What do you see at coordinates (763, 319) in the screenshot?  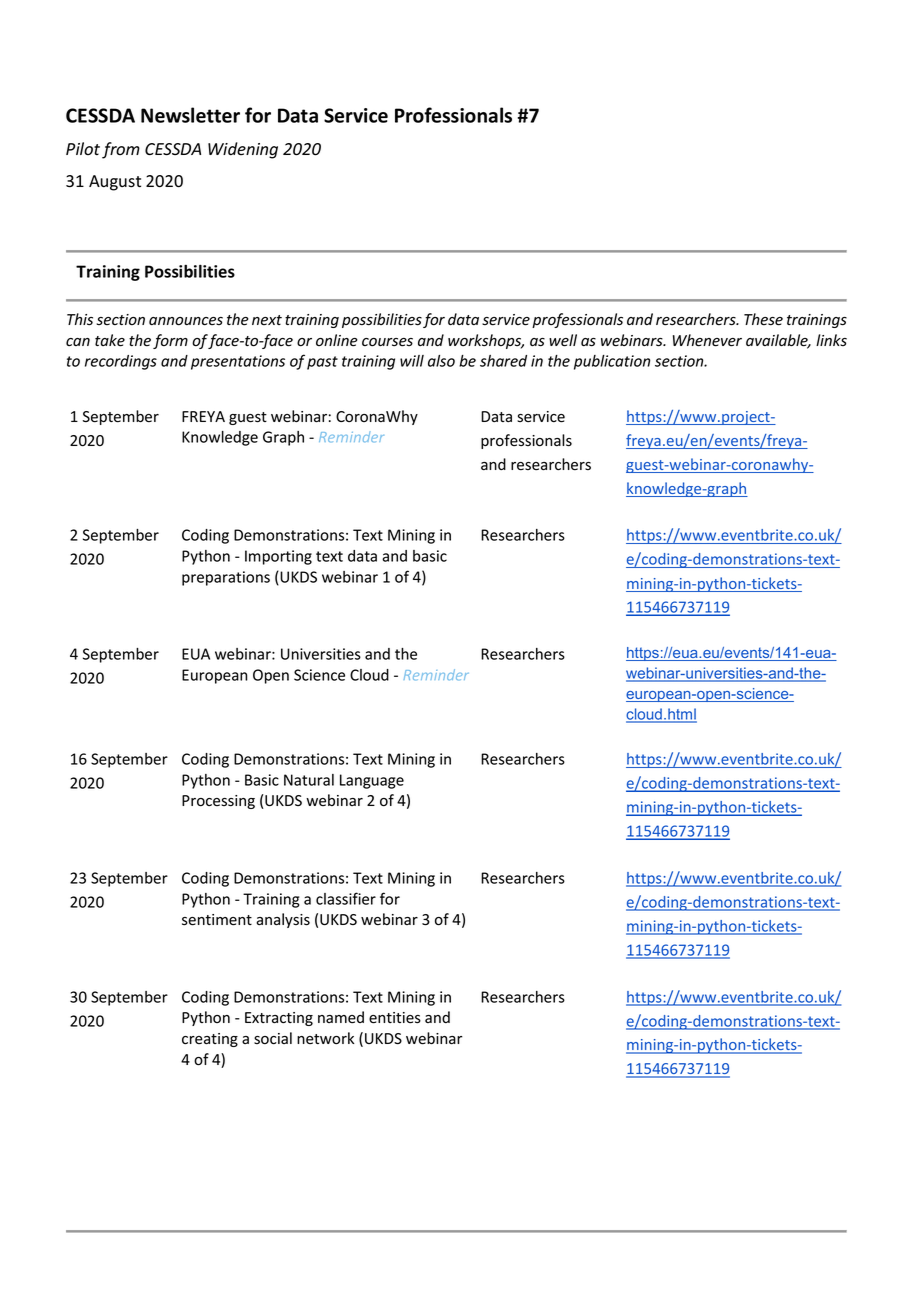 I see `These` at bounding box center [763, 319].
